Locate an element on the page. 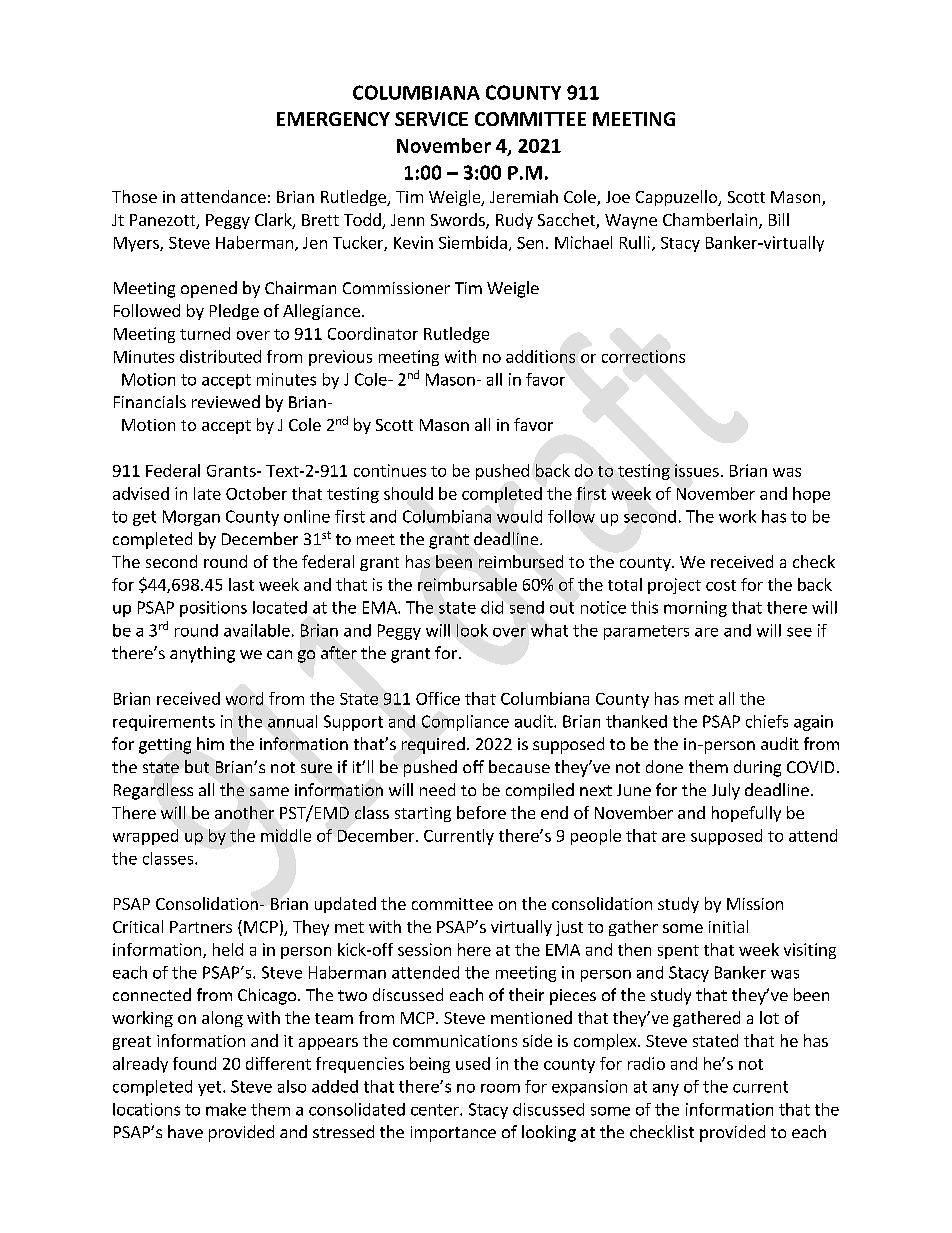 The image size is (952, 1233). SERVICE is located at coordinates (431, 119).
